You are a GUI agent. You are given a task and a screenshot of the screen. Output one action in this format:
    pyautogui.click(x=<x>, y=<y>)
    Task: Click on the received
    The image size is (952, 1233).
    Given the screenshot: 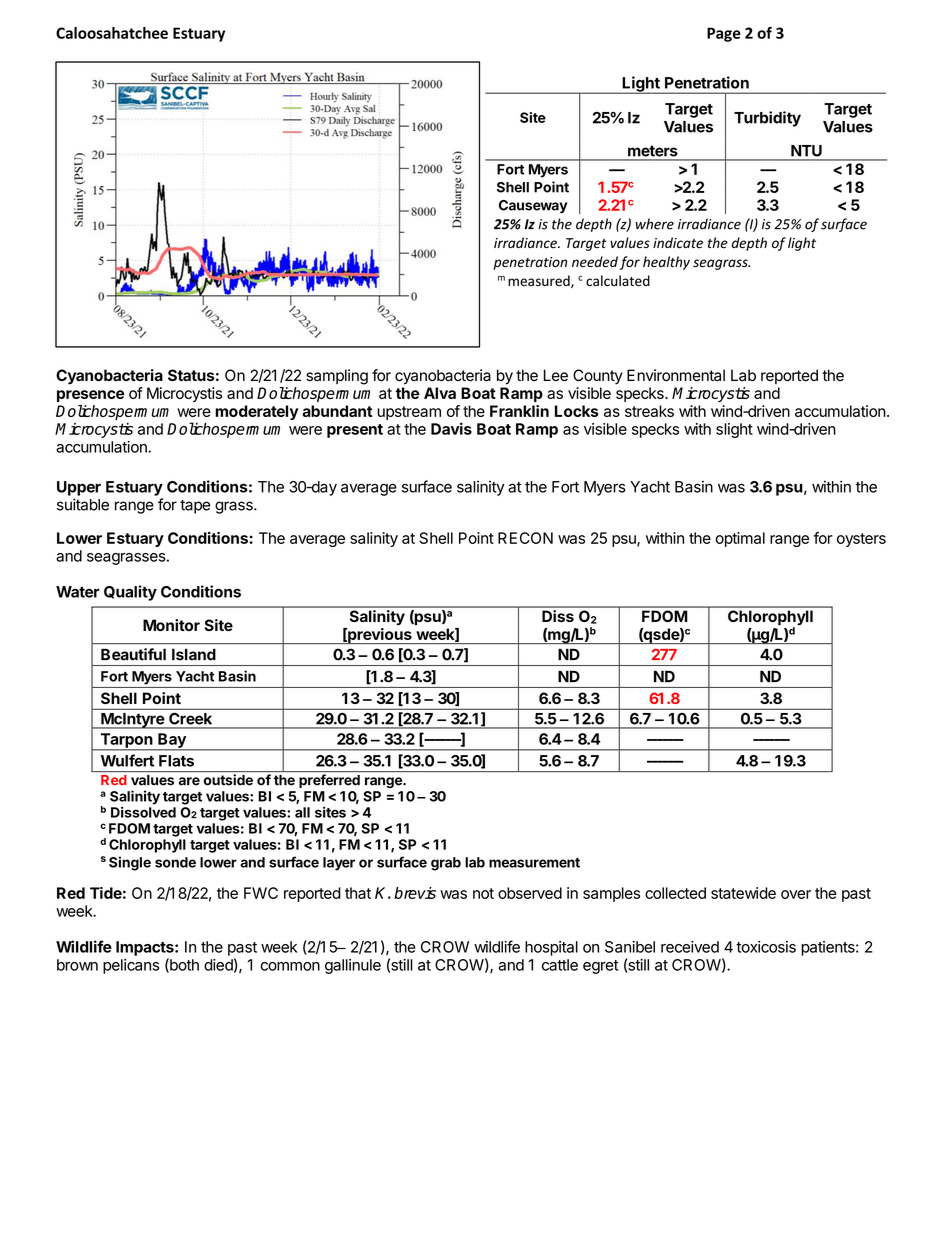 What is the action you would take?
    pyautogui.click(x=690, y=947)
